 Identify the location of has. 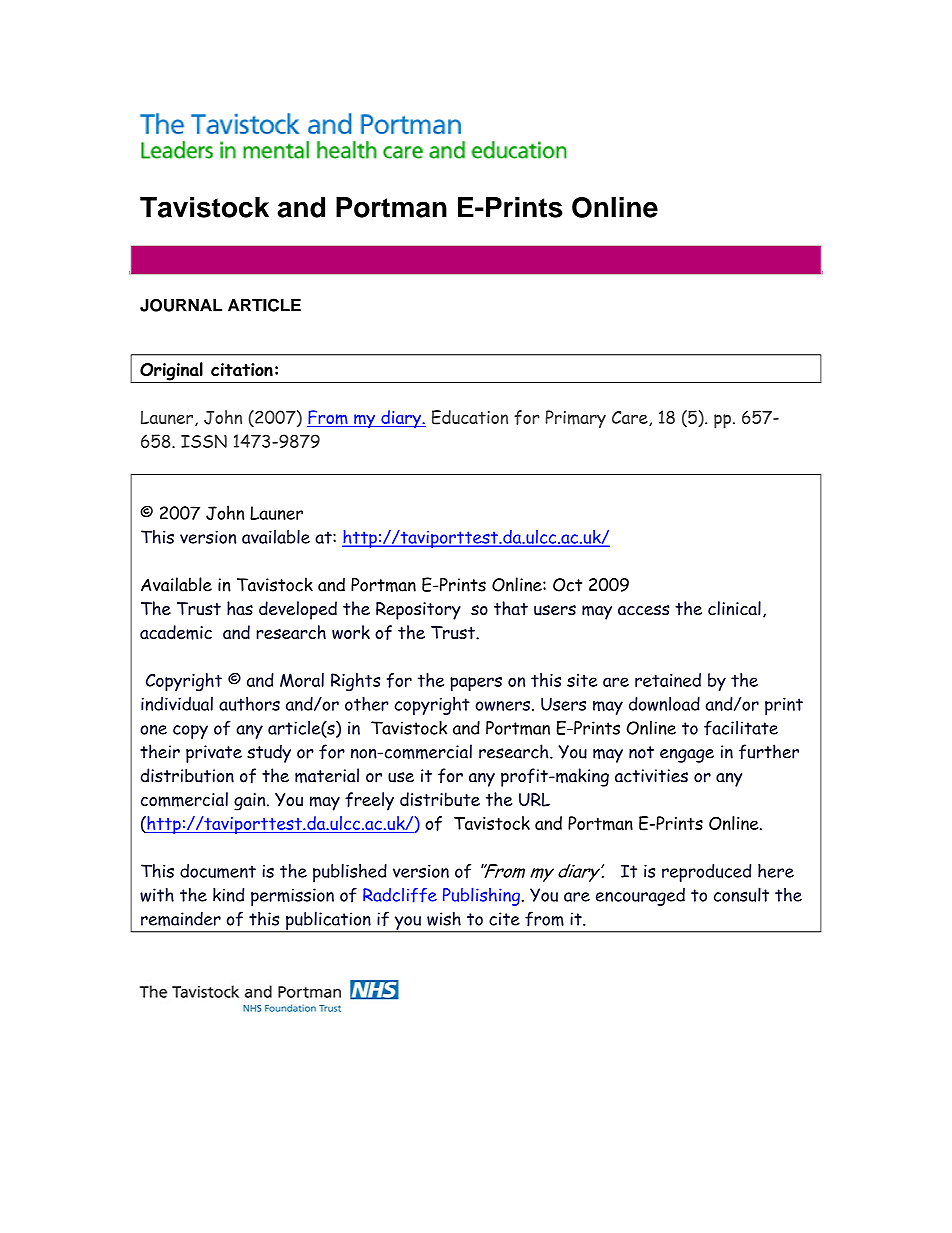
(240, 608).
